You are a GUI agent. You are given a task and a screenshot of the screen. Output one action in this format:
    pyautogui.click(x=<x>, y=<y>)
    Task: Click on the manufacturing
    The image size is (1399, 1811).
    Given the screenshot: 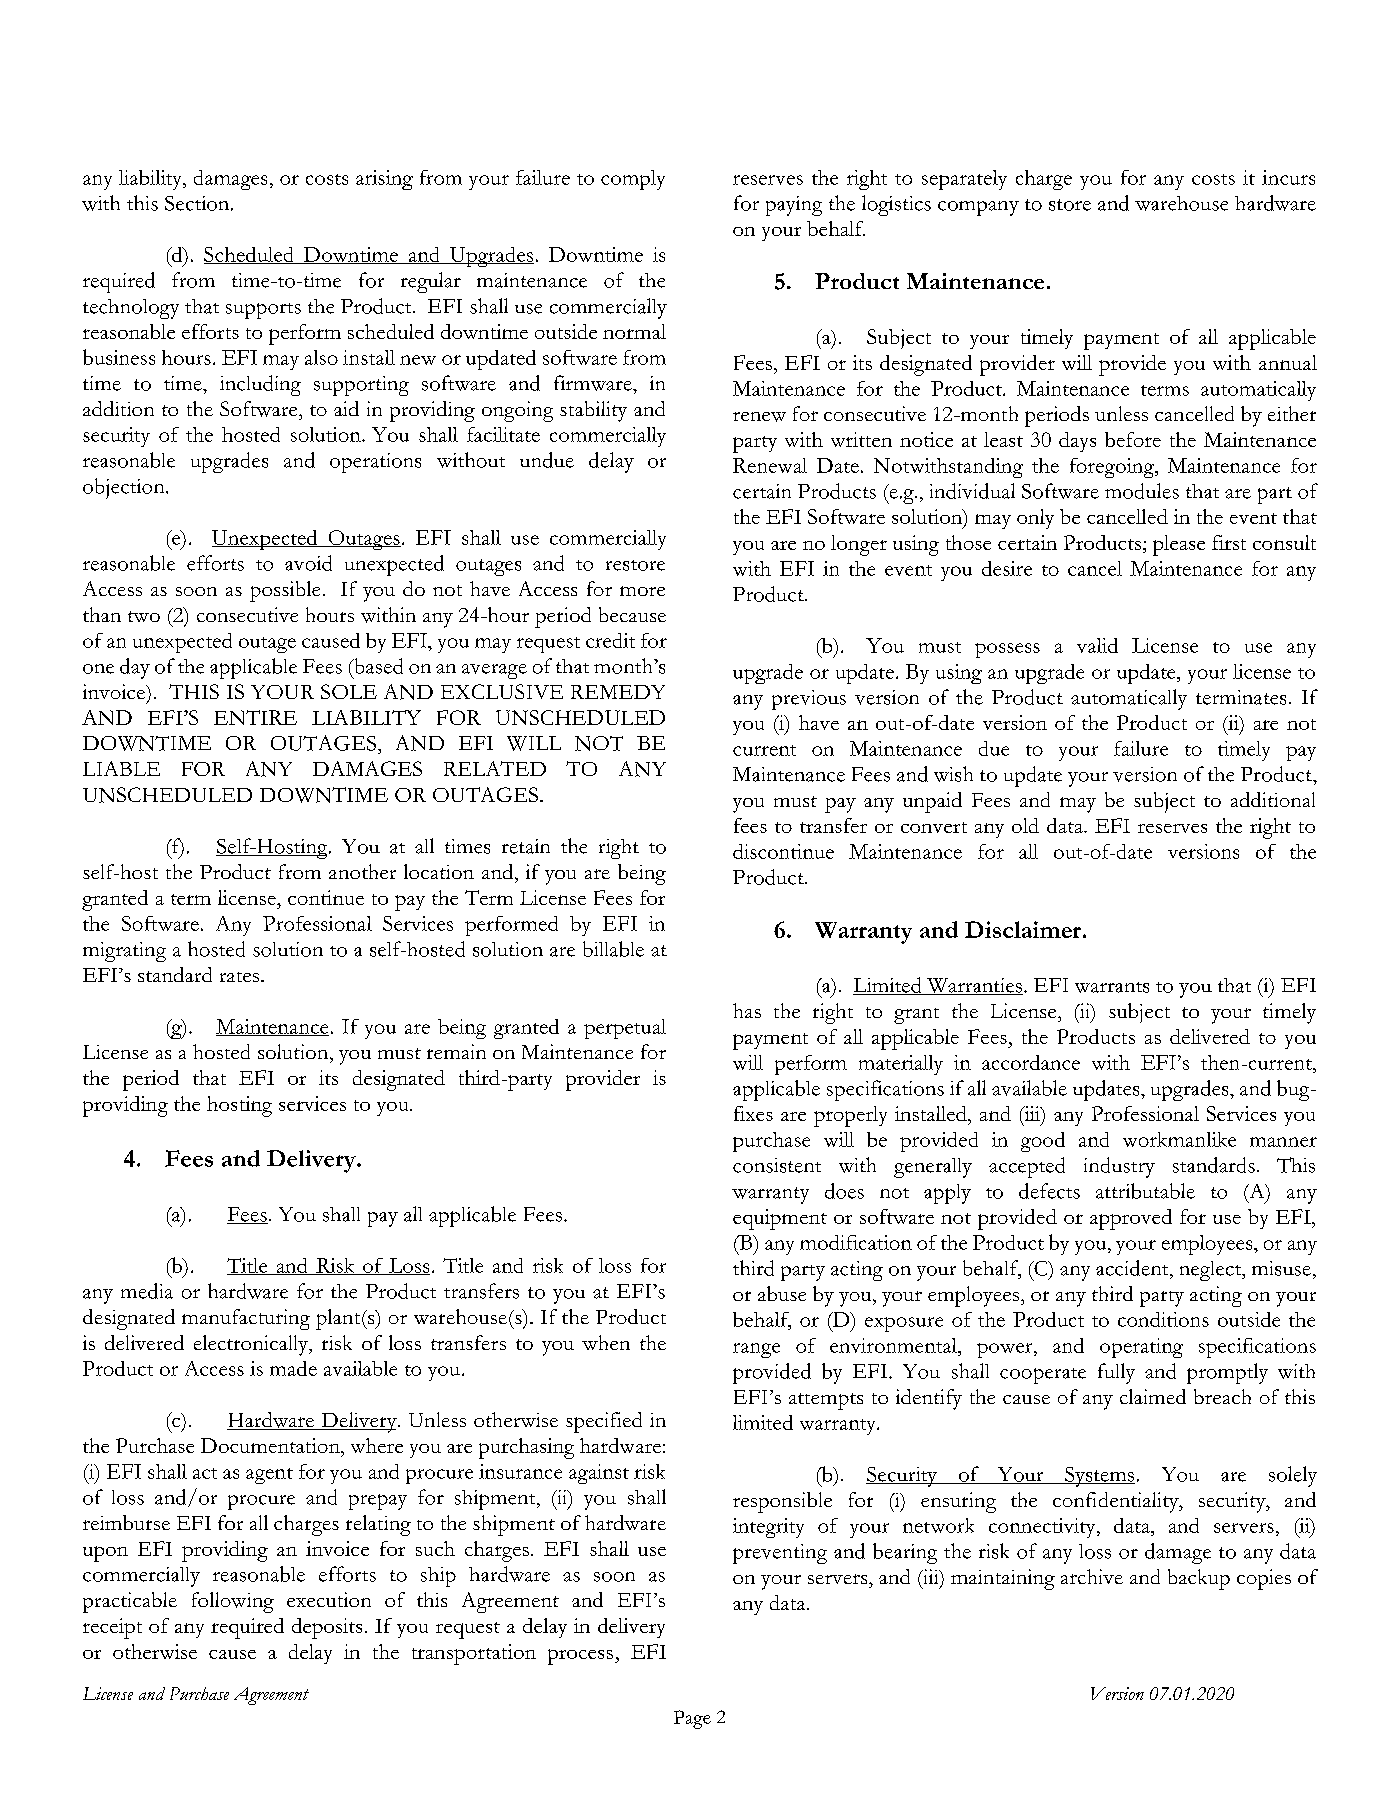 What is the action you would take?
    pyautogui.click(x=246, y=1319)
